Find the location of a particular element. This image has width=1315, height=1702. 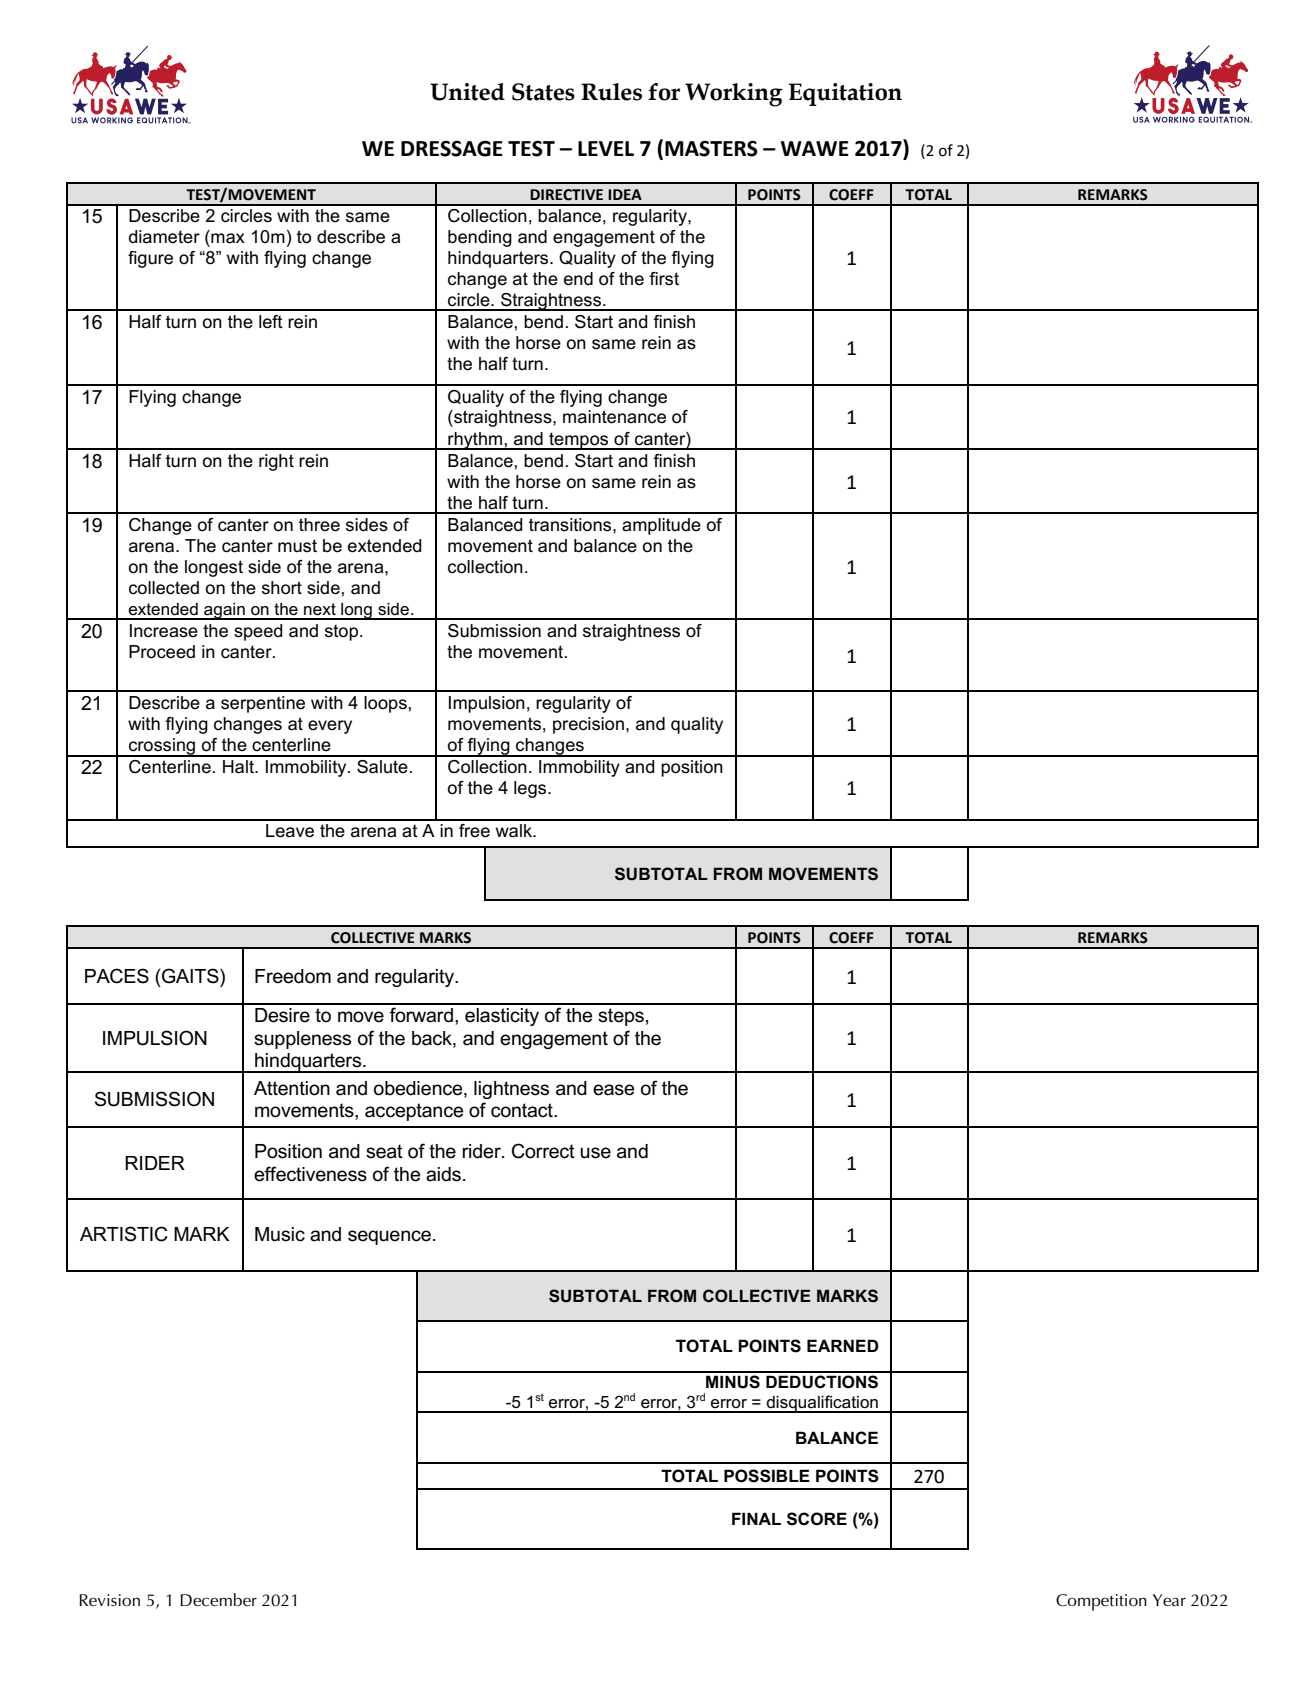

FINAL is located at coordinates (756, 1518).
